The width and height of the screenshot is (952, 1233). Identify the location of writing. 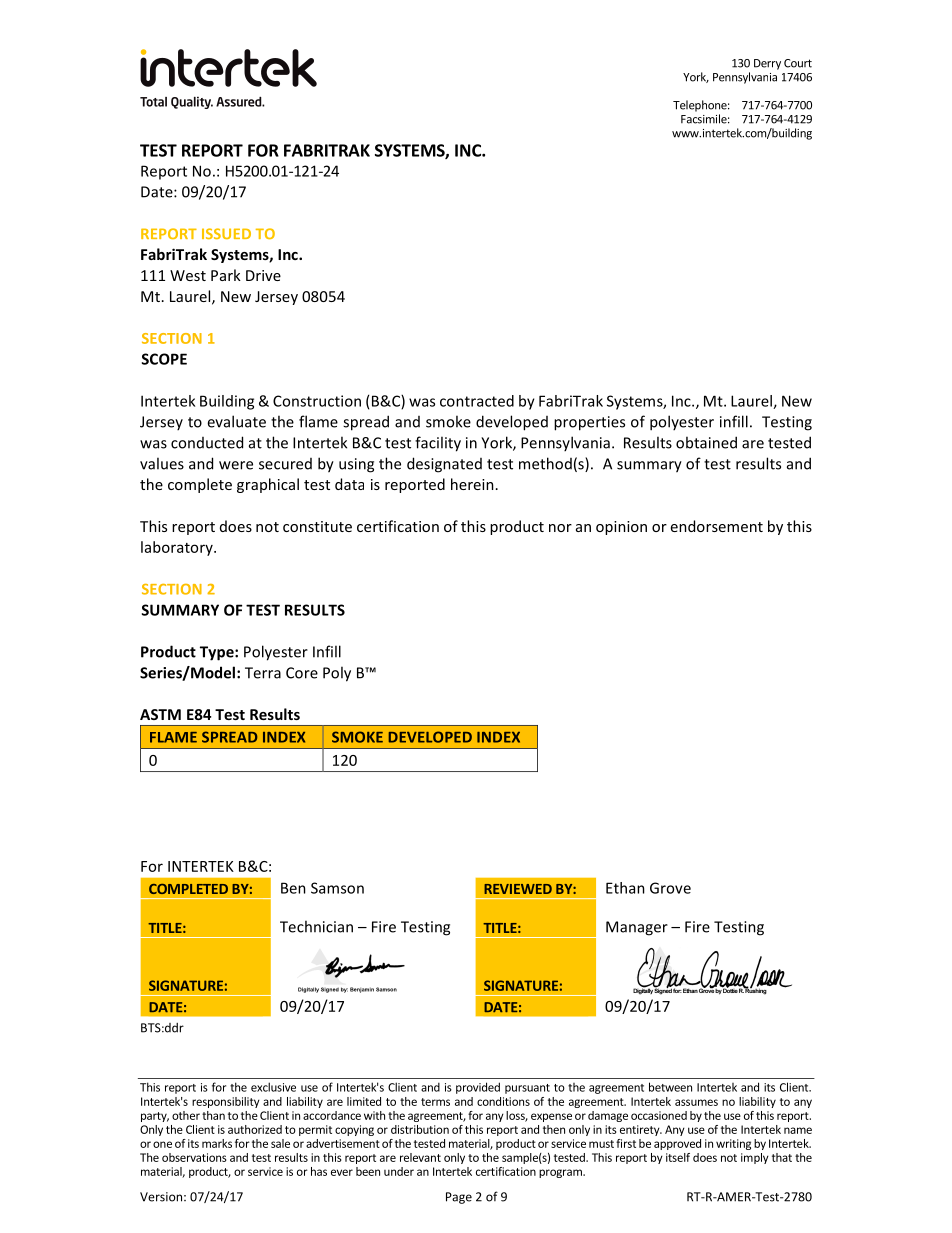
(733, 1144).
